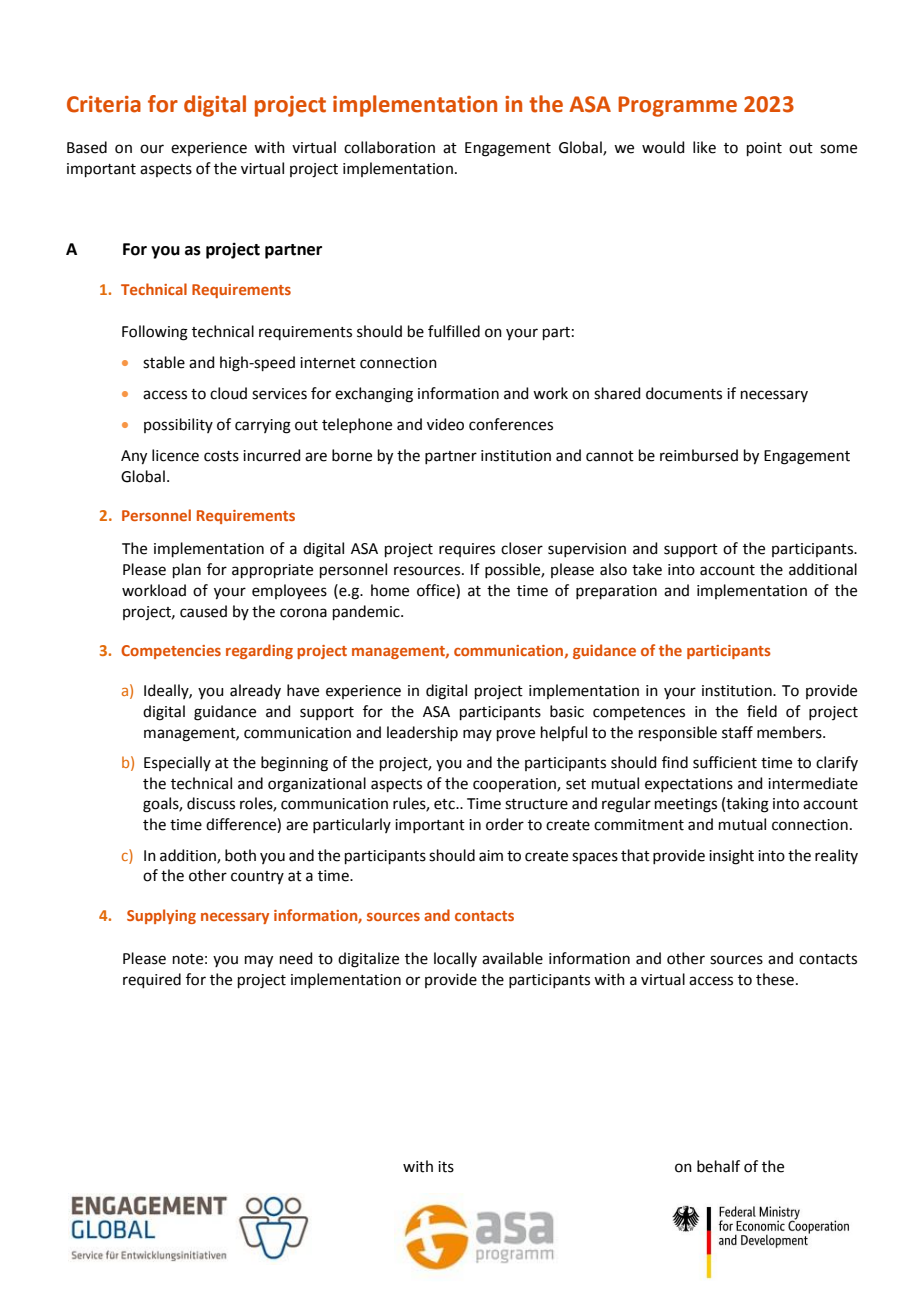  I want to click on point, so click(764, 149).
